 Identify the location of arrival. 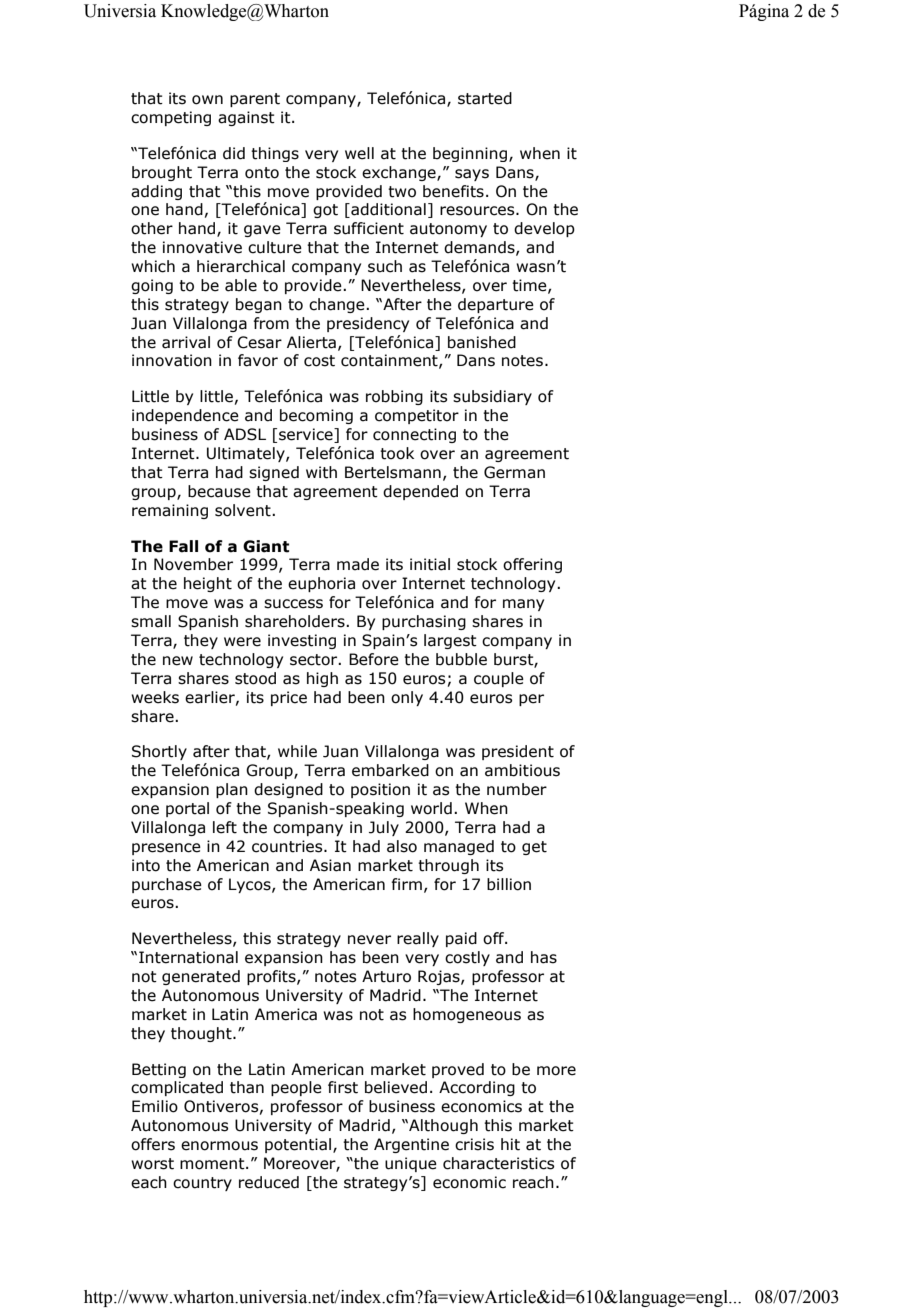
(186, 342).
